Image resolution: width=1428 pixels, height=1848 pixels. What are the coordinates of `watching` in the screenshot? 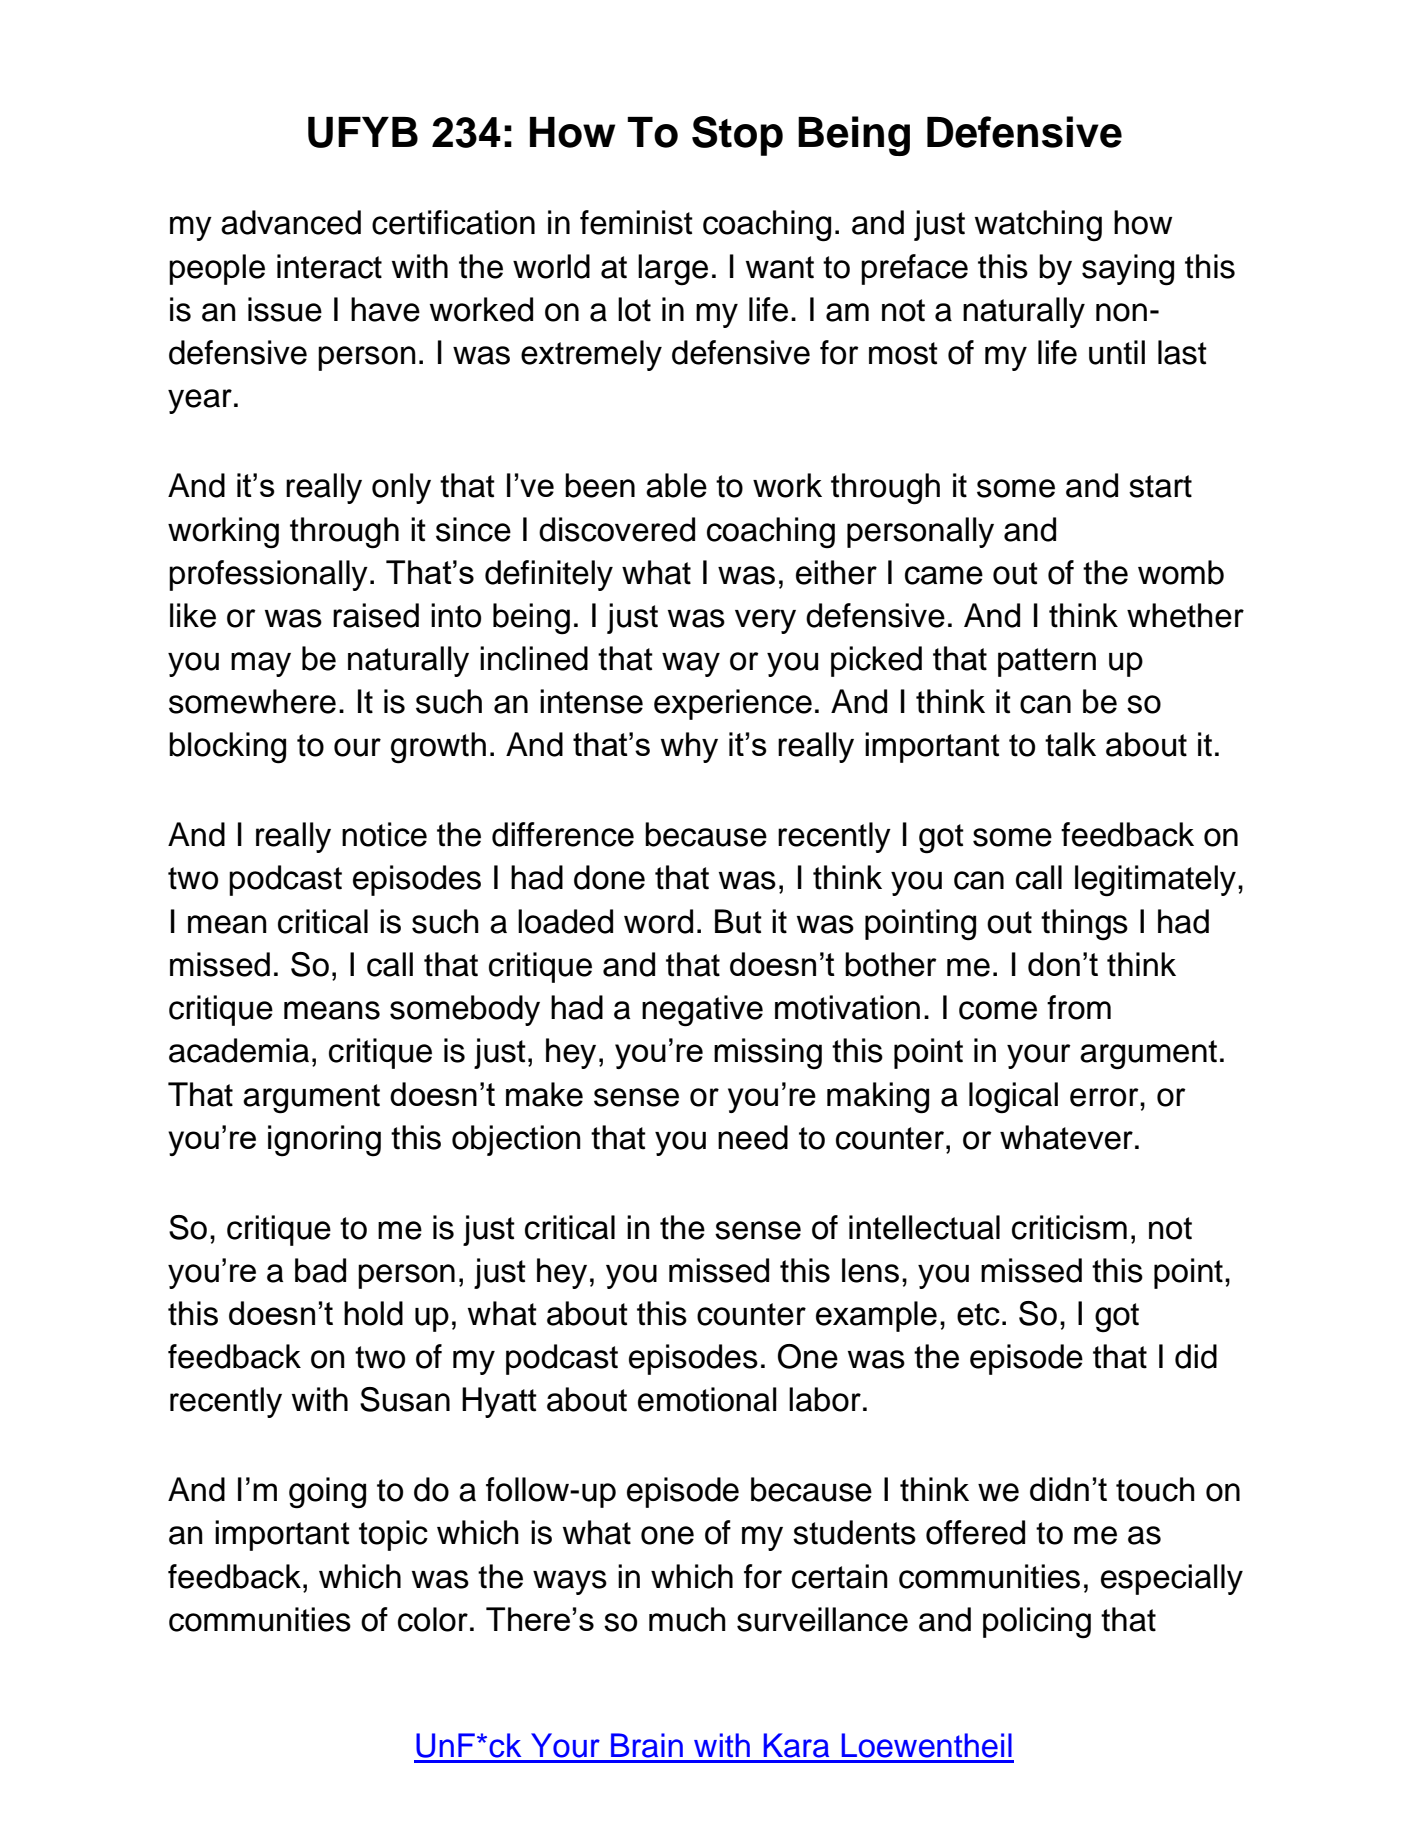 It's located at (1038, 226).
